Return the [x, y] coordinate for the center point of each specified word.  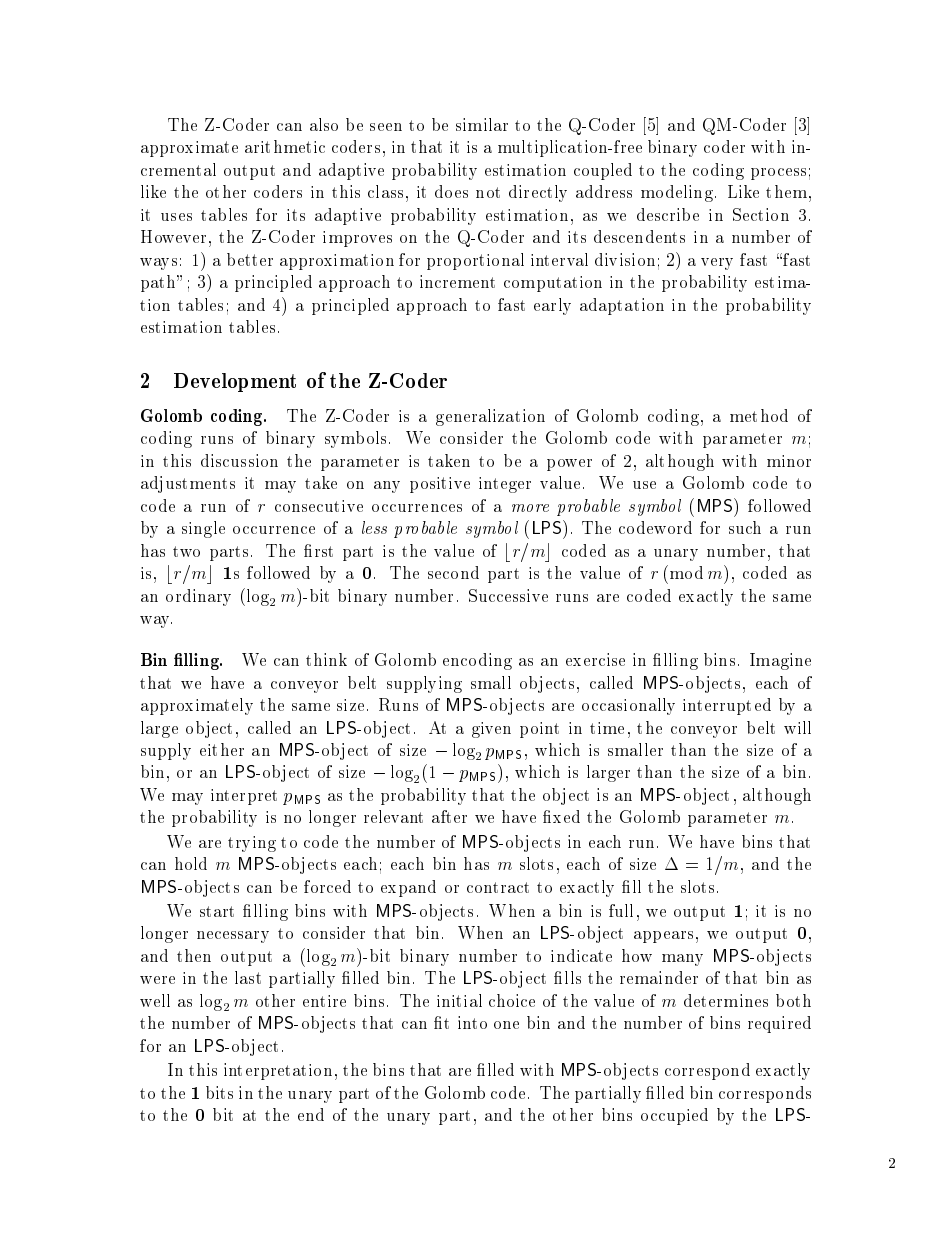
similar [482, 124]
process [778, 174]
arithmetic [285, 146]
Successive [508, 595]
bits [219, 1092]
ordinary [198, 597]
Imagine [780, 661]
